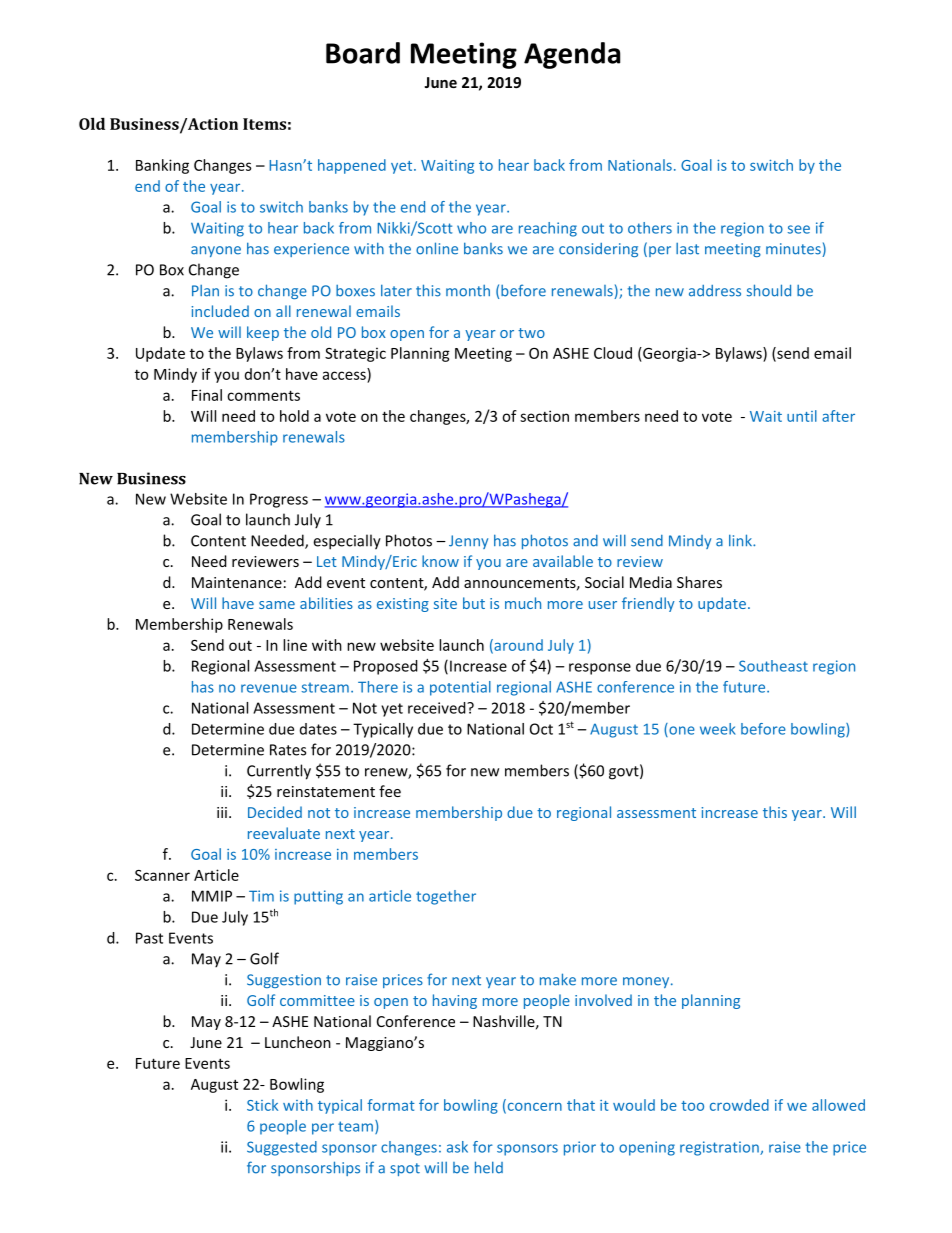  What do you see at coordinates (207, 395) in the screenshot?
I see `Final` at bounding box center [207, 395].
